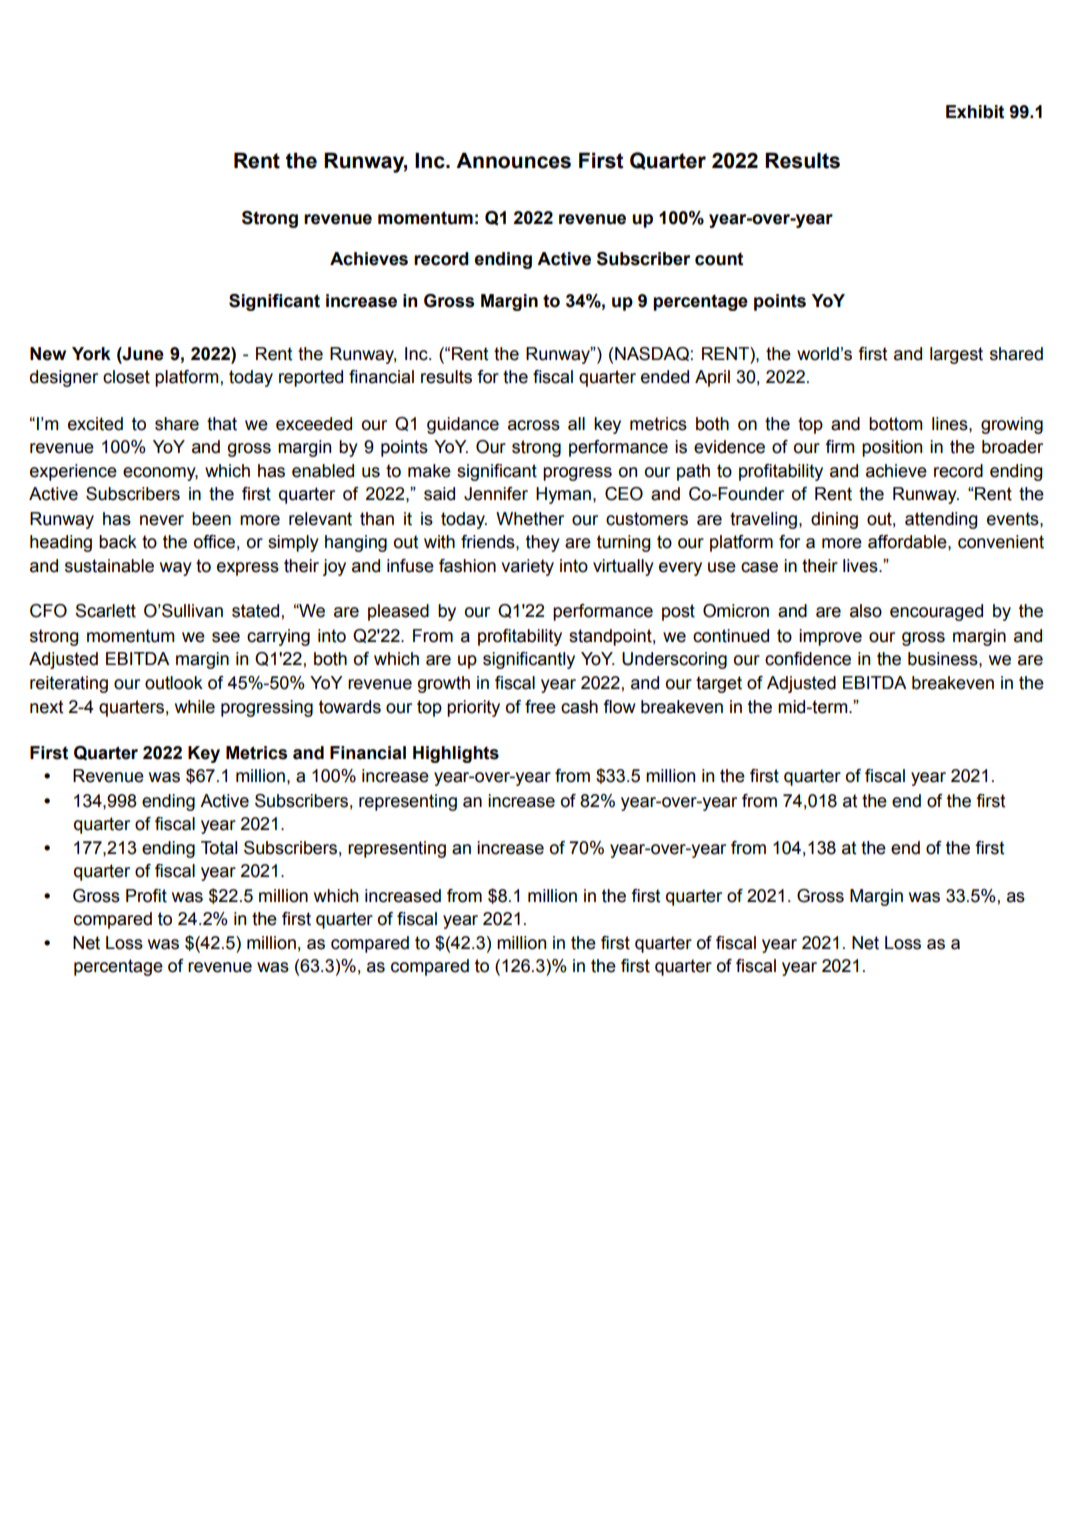 The width and height of the screenshot is (1075, 1521). I want to click on business, so click(944, 659).
